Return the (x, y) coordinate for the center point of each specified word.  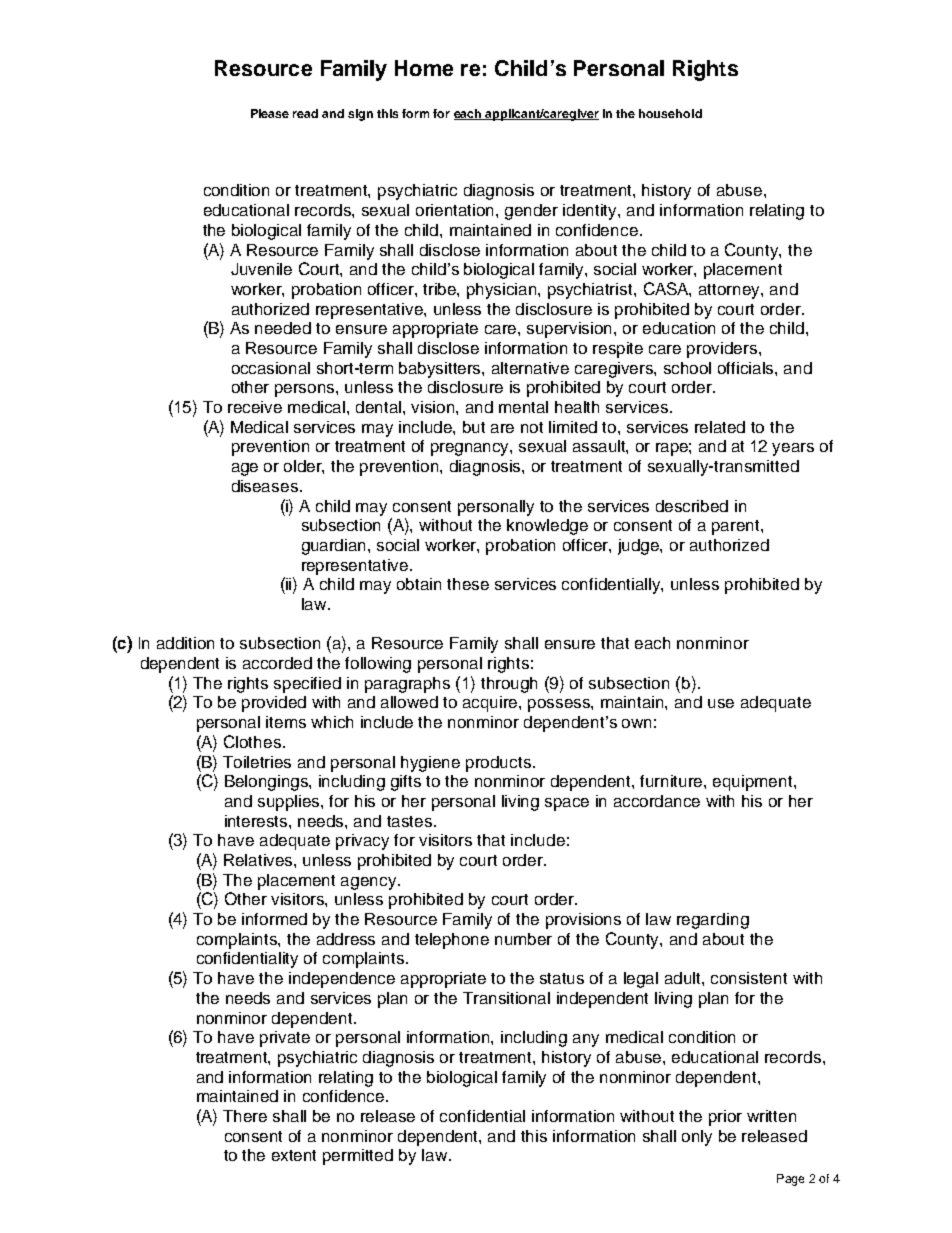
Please (270, 113)
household (670, 113)
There (245, 1116)
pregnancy (471, 449)
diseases (265, 486)
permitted (358, 1157)
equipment (754, 783)
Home (424, 68)
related (720, 427)
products (500, 764)
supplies (288, 803)
